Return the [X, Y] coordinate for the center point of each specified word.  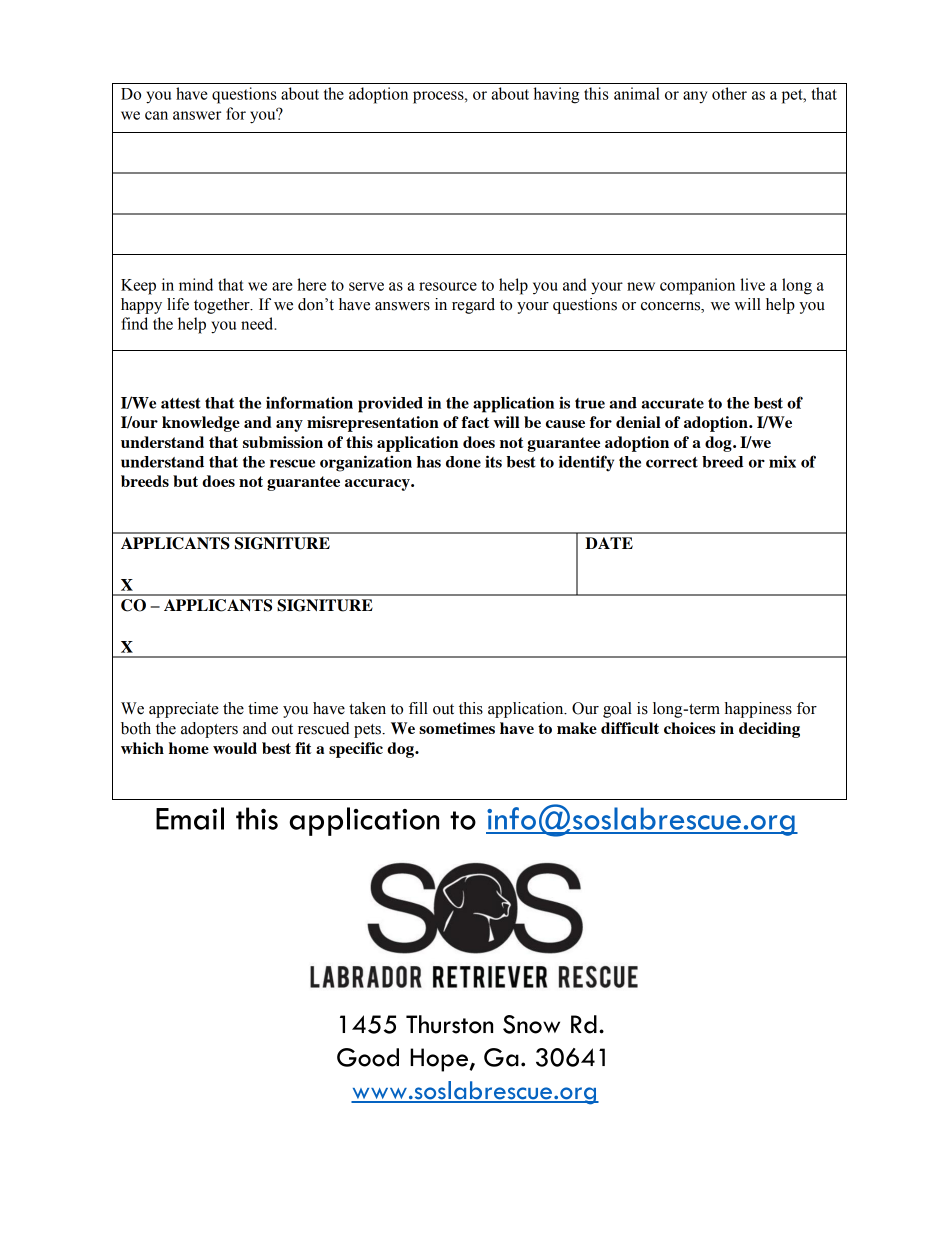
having [556, 95]
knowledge [201, 424]
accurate [672, 403]
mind [196, 284]
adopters [209, 730]
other [729, 93]
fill [418, 708]
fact [475, 422]
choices [690, 728]
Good [368, 1057]
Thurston [449, 1024]
